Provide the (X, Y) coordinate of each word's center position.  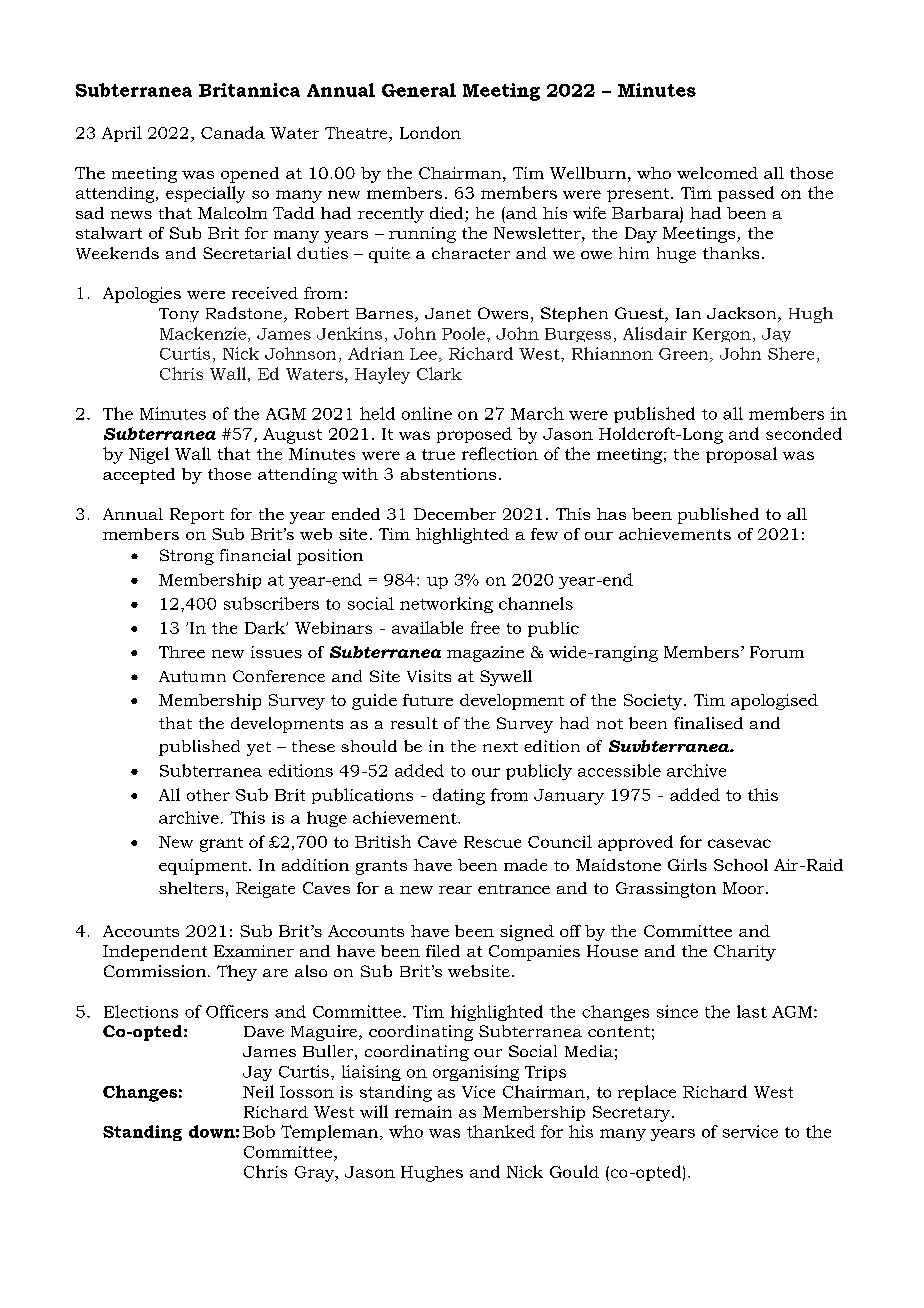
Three (182, 652)
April (122, 134)
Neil (258, 1091)
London (430, 132)
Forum (777, 652)
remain (423, 1112)
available (427, 627)
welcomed (717, 173)
